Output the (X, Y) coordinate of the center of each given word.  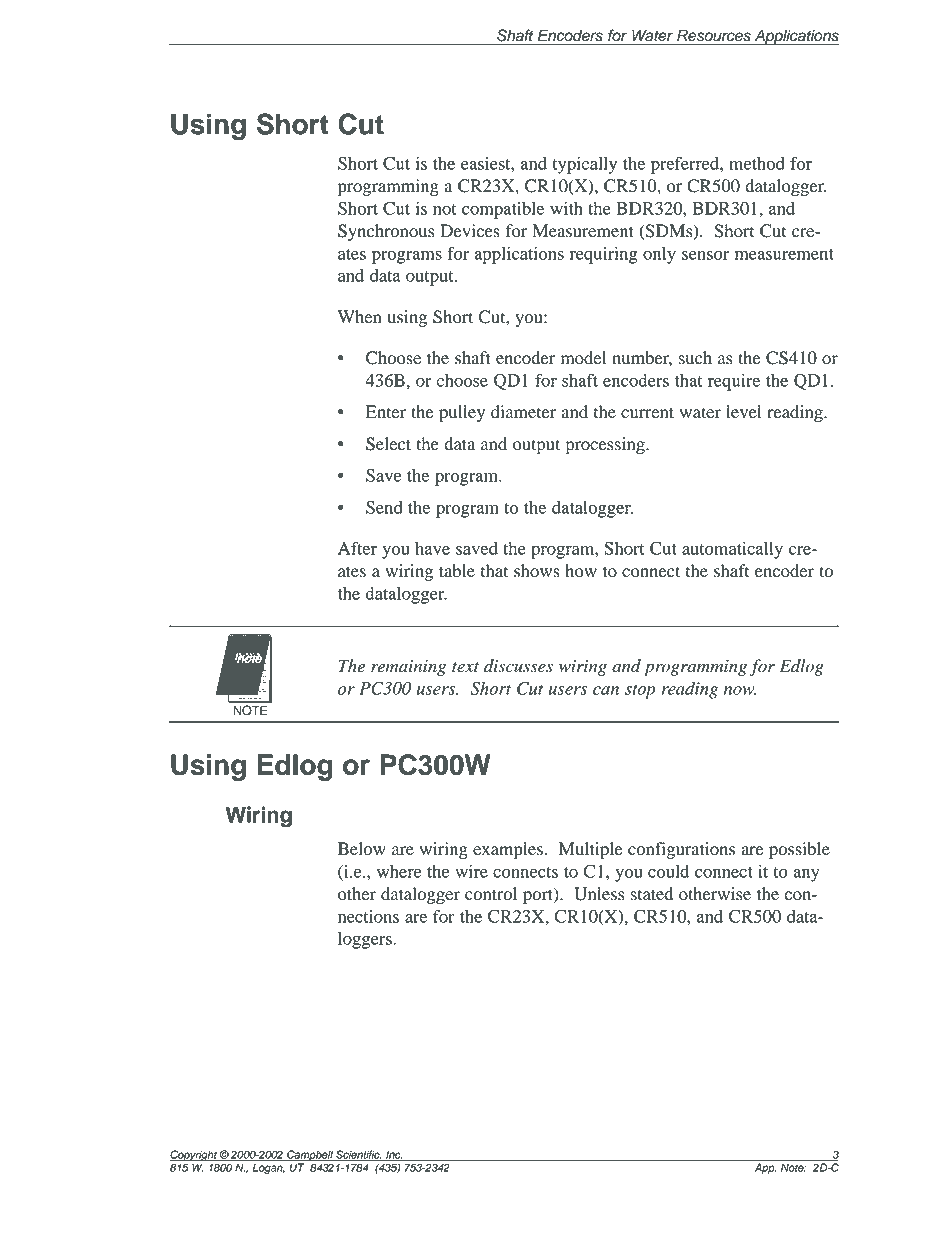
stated (652, 894)
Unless (599, 894)
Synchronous (386, 232)
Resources (714, 35)
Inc (393, 1155)
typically (585, 165)
